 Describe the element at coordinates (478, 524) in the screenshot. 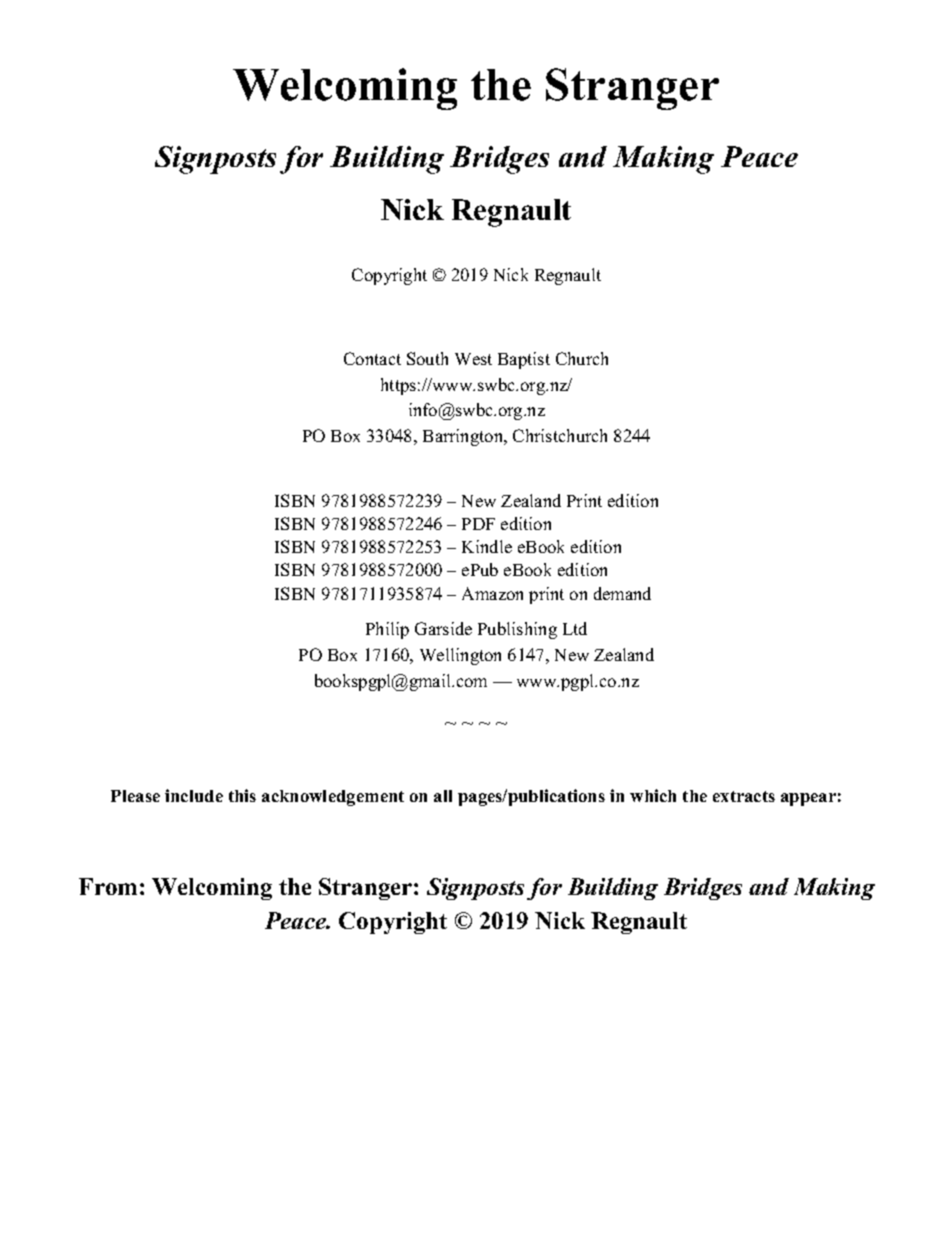

I see `PDF` at that location.
